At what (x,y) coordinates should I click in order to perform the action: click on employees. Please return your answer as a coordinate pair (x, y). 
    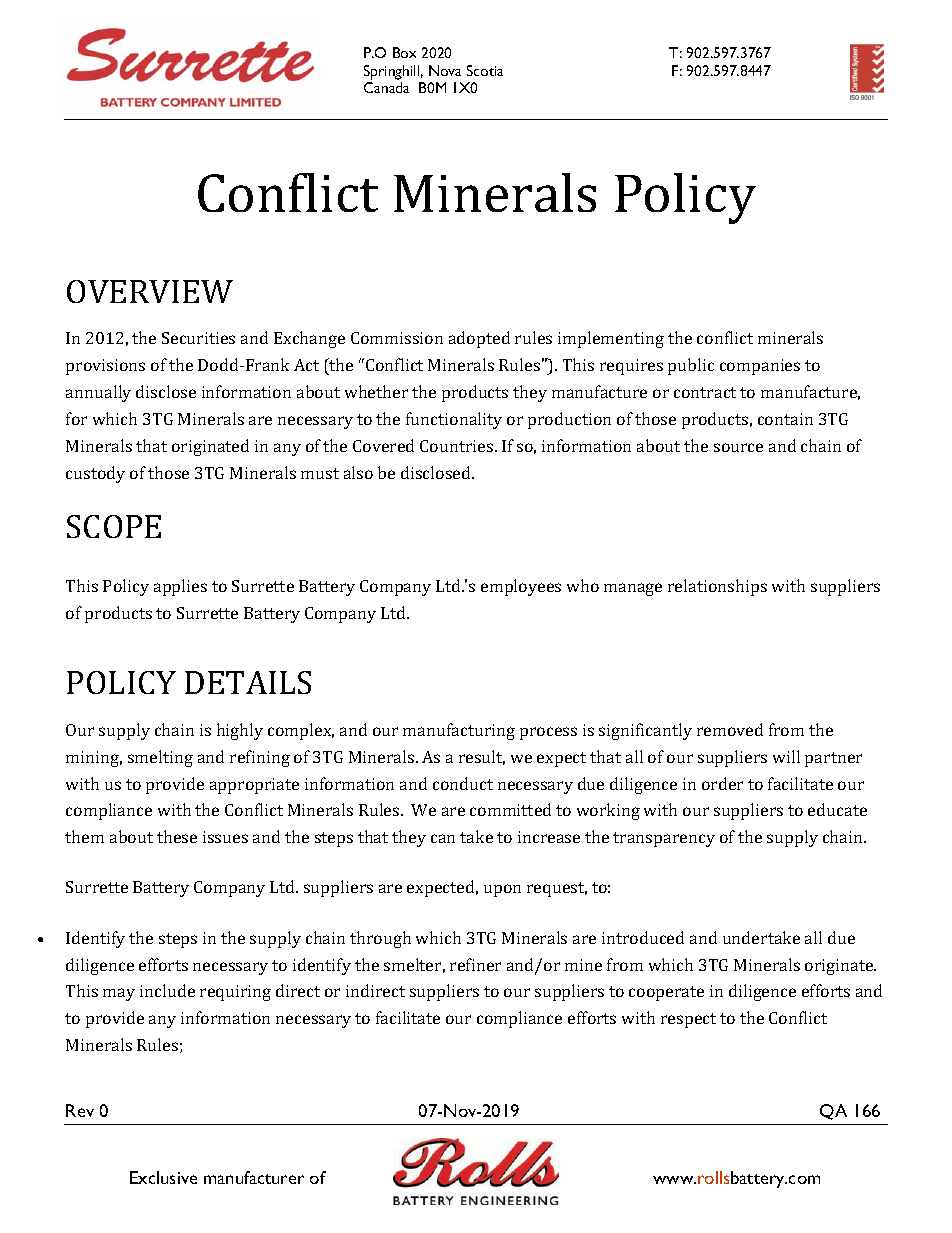
    Looking at the image, I should click on (521, 587).
